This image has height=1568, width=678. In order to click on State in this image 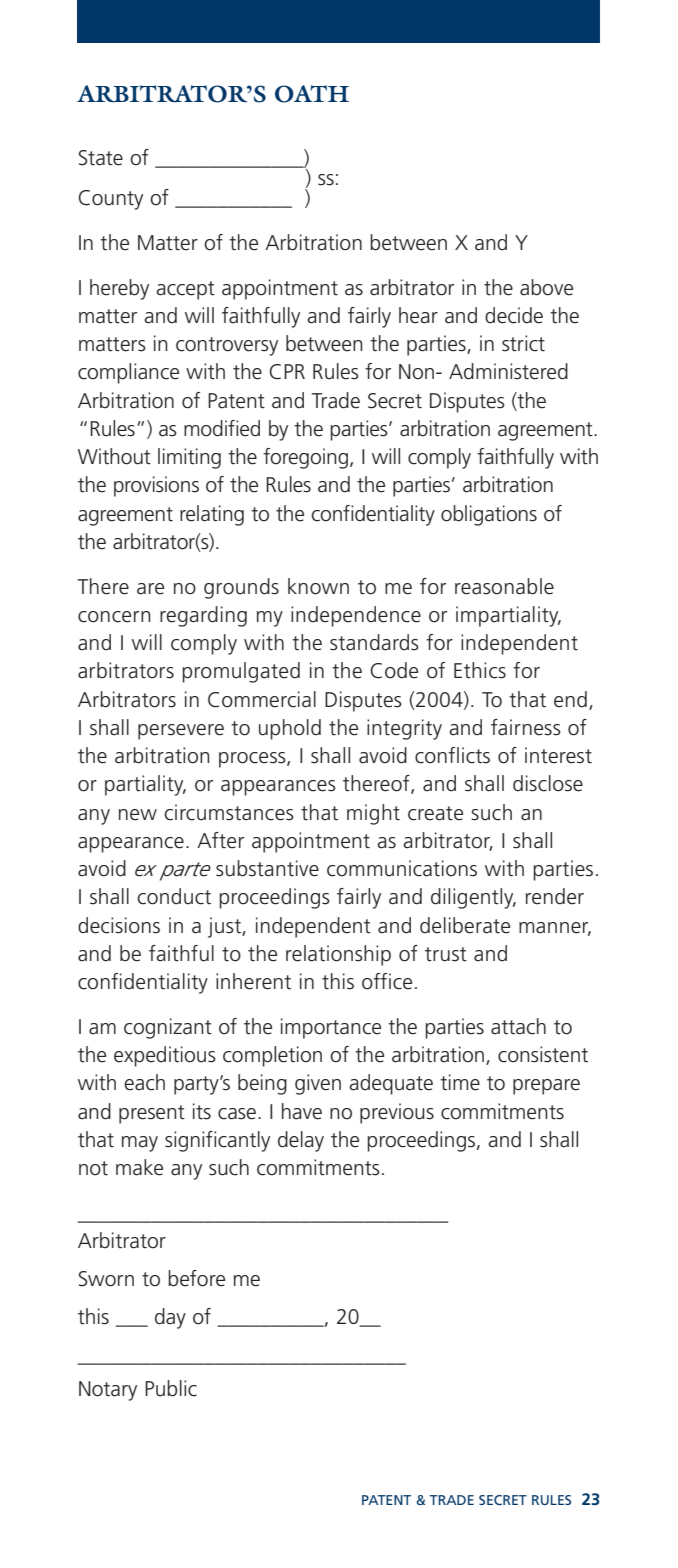, I will do `click(101, 158)`.
